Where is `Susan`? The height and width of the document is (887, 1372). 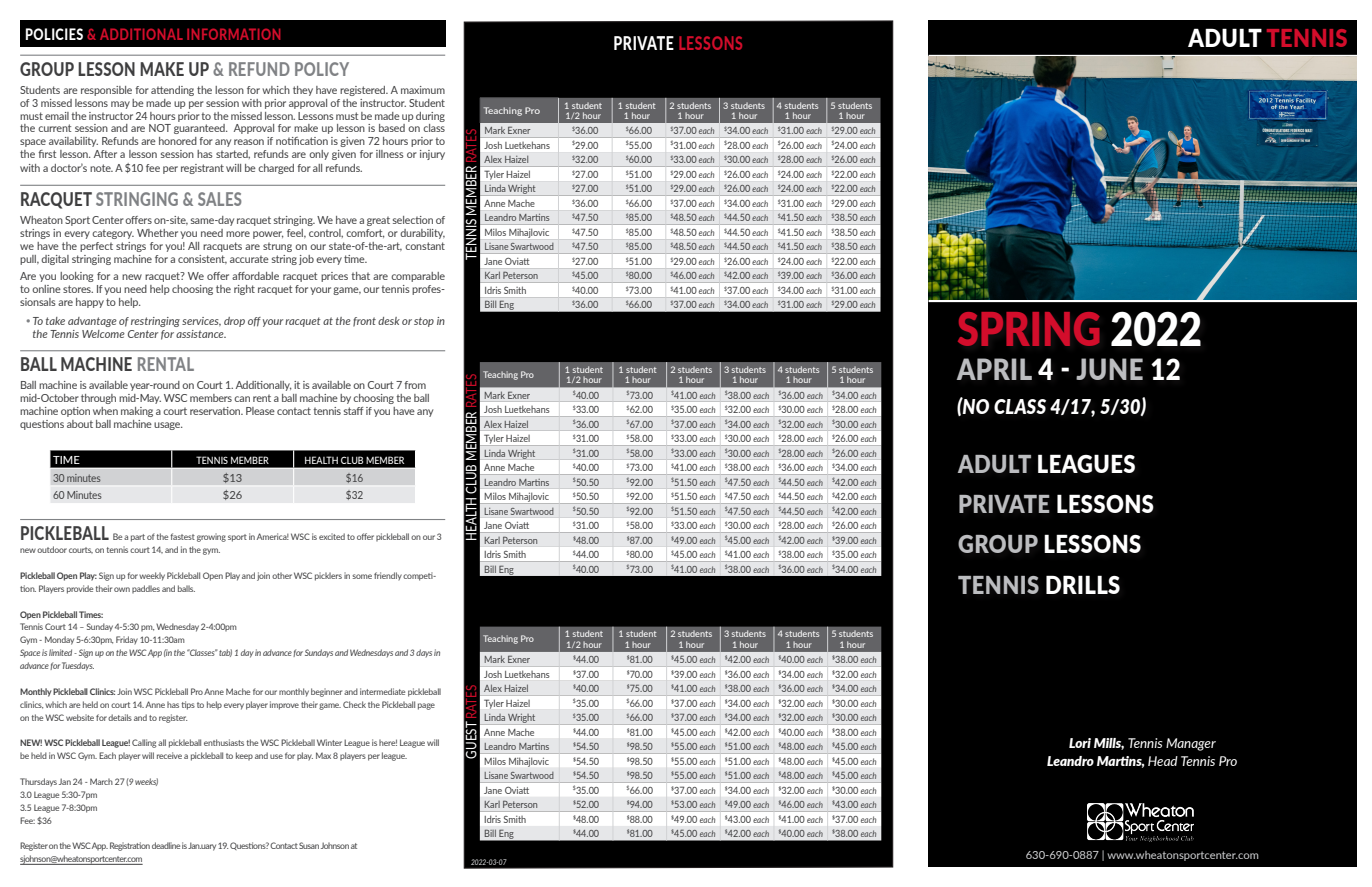
Susan is located at coordinates (309, 845).
